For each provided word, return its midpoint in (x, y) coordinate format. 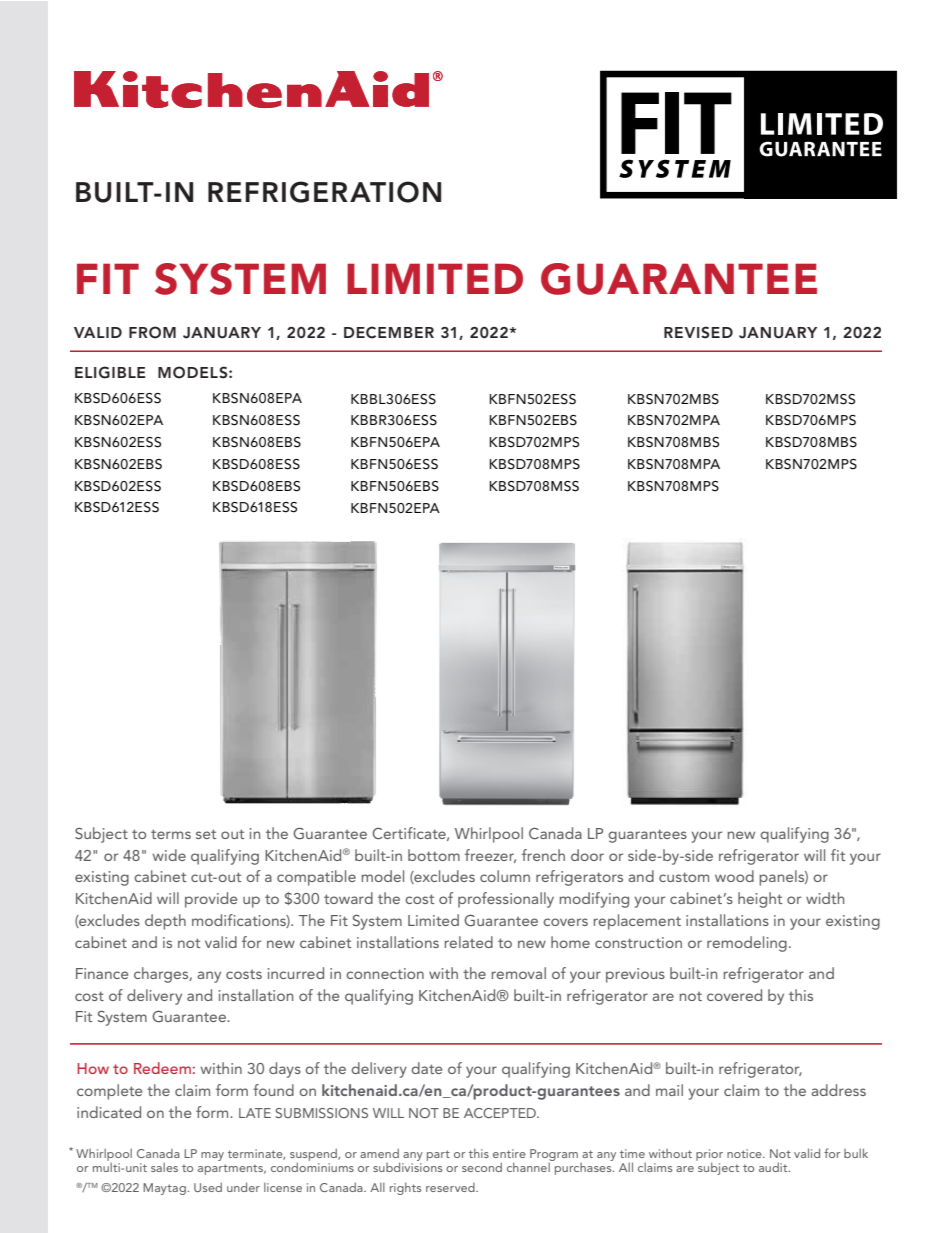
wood (734, 876)
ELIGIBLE (110, 372)
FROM (152, 332)
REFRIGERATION (324, 192)
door (587, 855)
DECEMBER (389, 332)
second (482, 1167)
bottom (434, 855)
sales (164, 1167)
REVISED (698, 332)
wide (169, 855)
